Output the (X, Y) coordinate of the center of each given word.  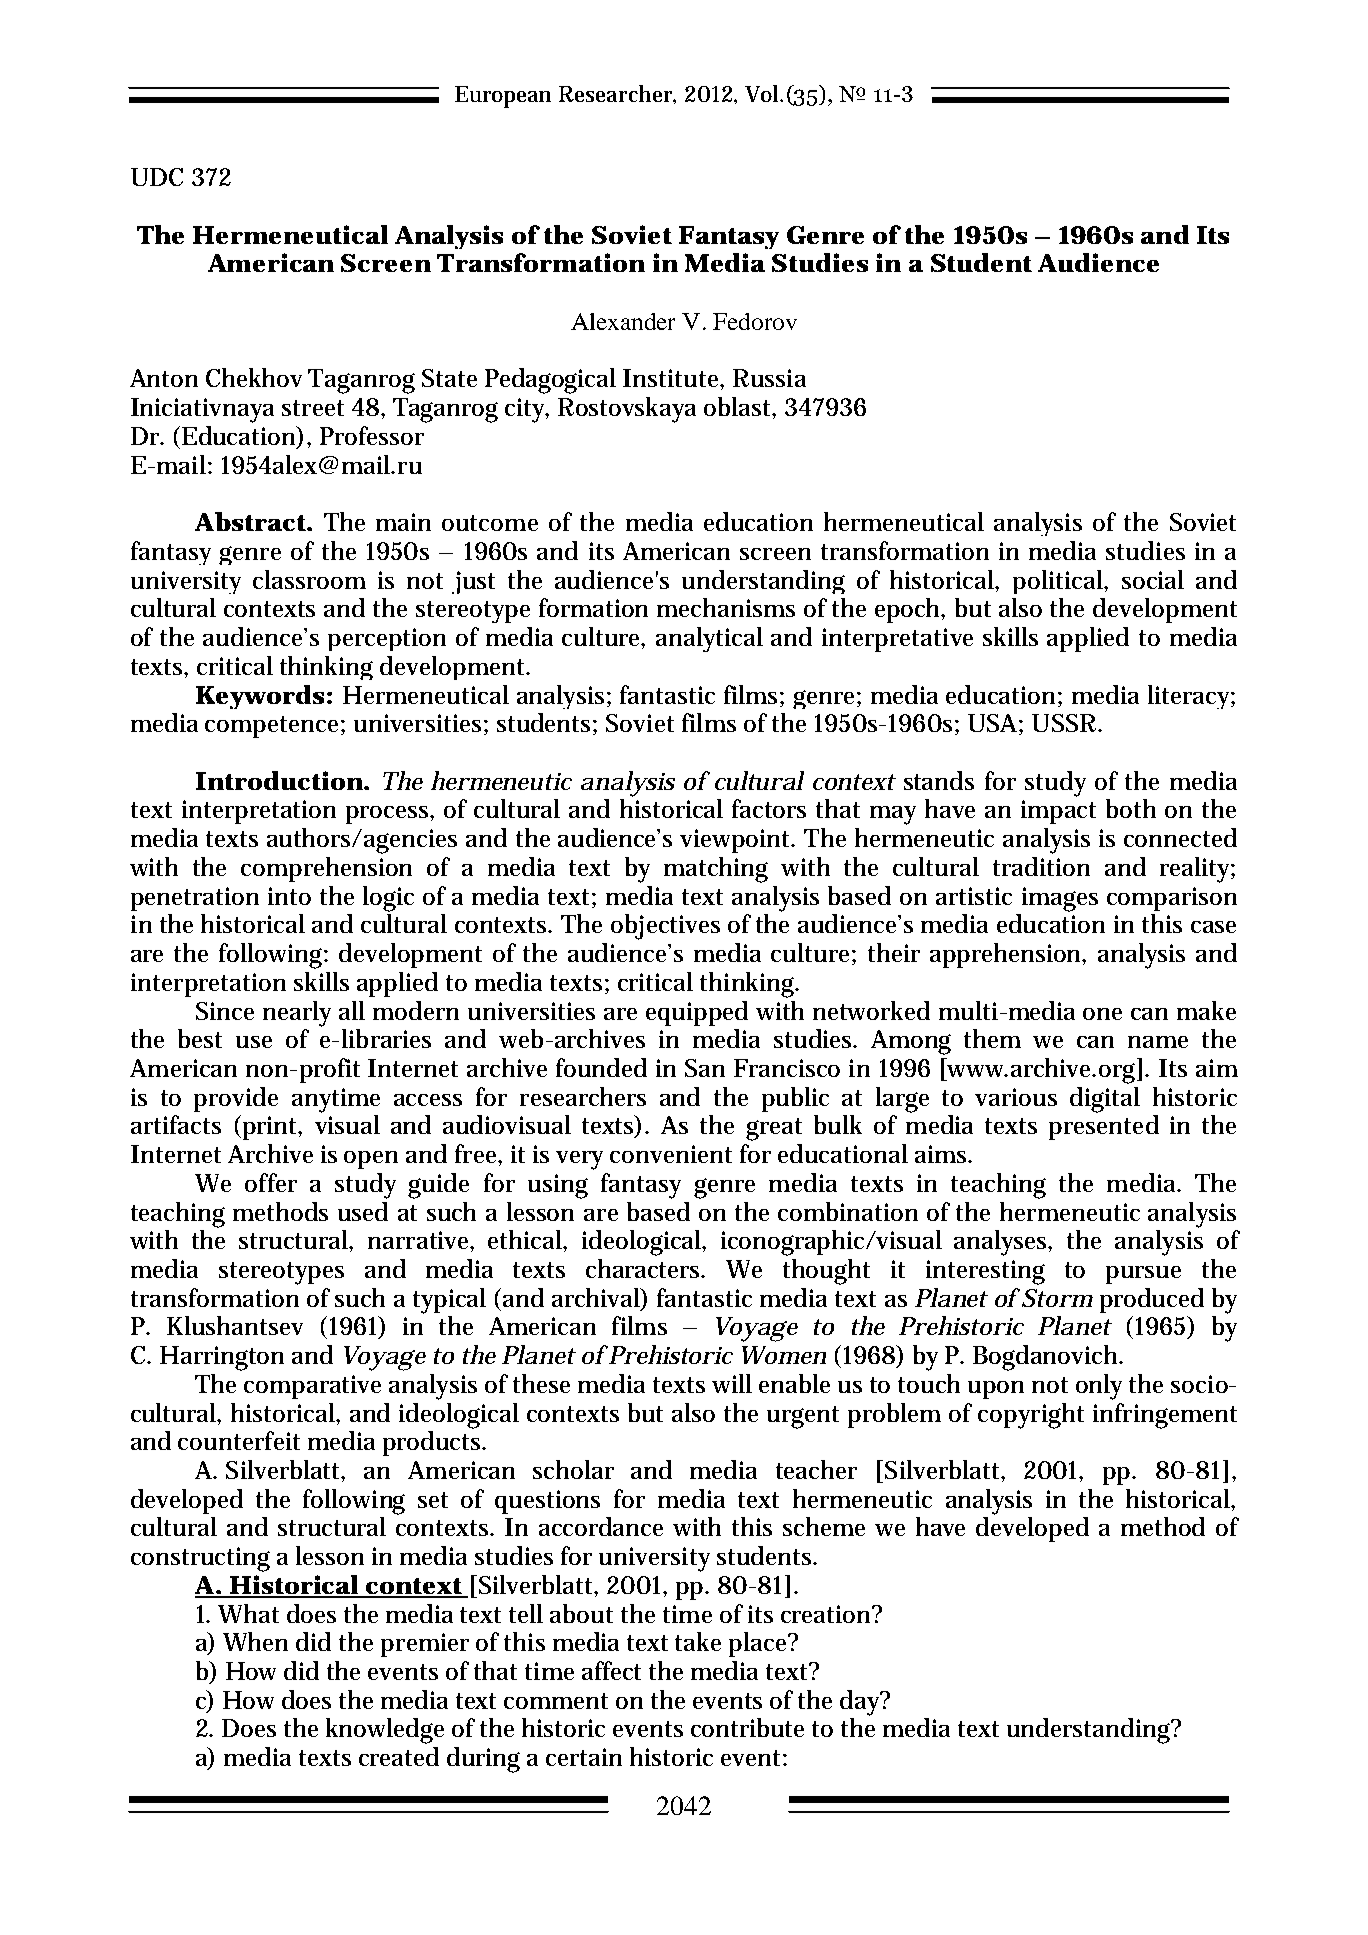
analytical (709, 639)
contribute (747, 1727)
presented (1104, 1127)
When (255, 1641)
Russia (769, 378)
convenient (671, 1154)
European (503, 97)
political (1059, 582)
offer (271, 1182)
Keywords (260, 697)
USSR (1065, 723)
